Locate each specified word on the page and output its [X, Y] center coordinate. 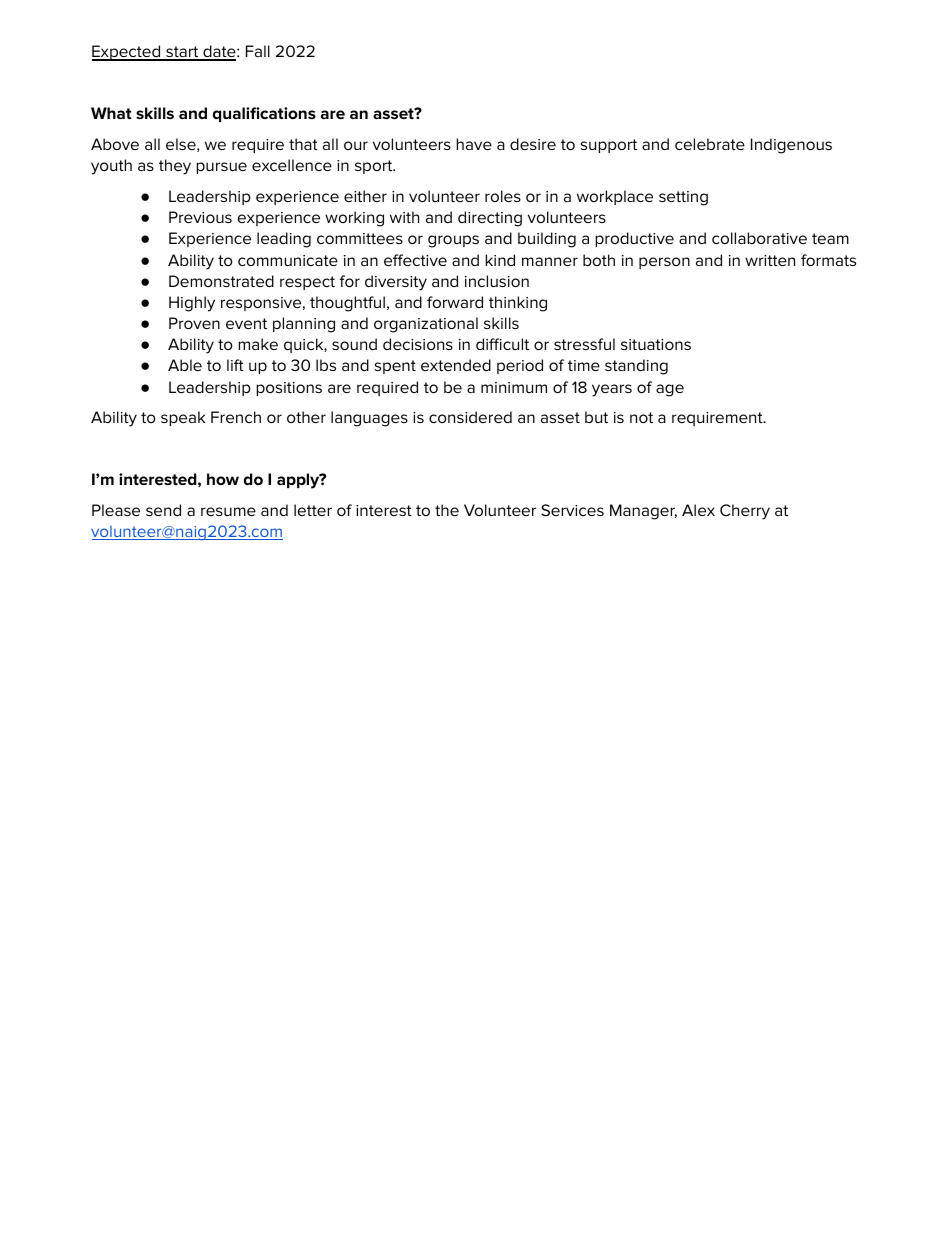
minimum [514, 387]
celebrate [710, 144]
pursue [221, 168]
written [770, 260]
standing [636, 367]
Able [185, 365]
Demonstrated [221, 281]
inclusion [497, 281]
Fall [258, 51]
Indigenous [791, 146]
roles [503, 196]
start [182, 53]
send [163, 510]
